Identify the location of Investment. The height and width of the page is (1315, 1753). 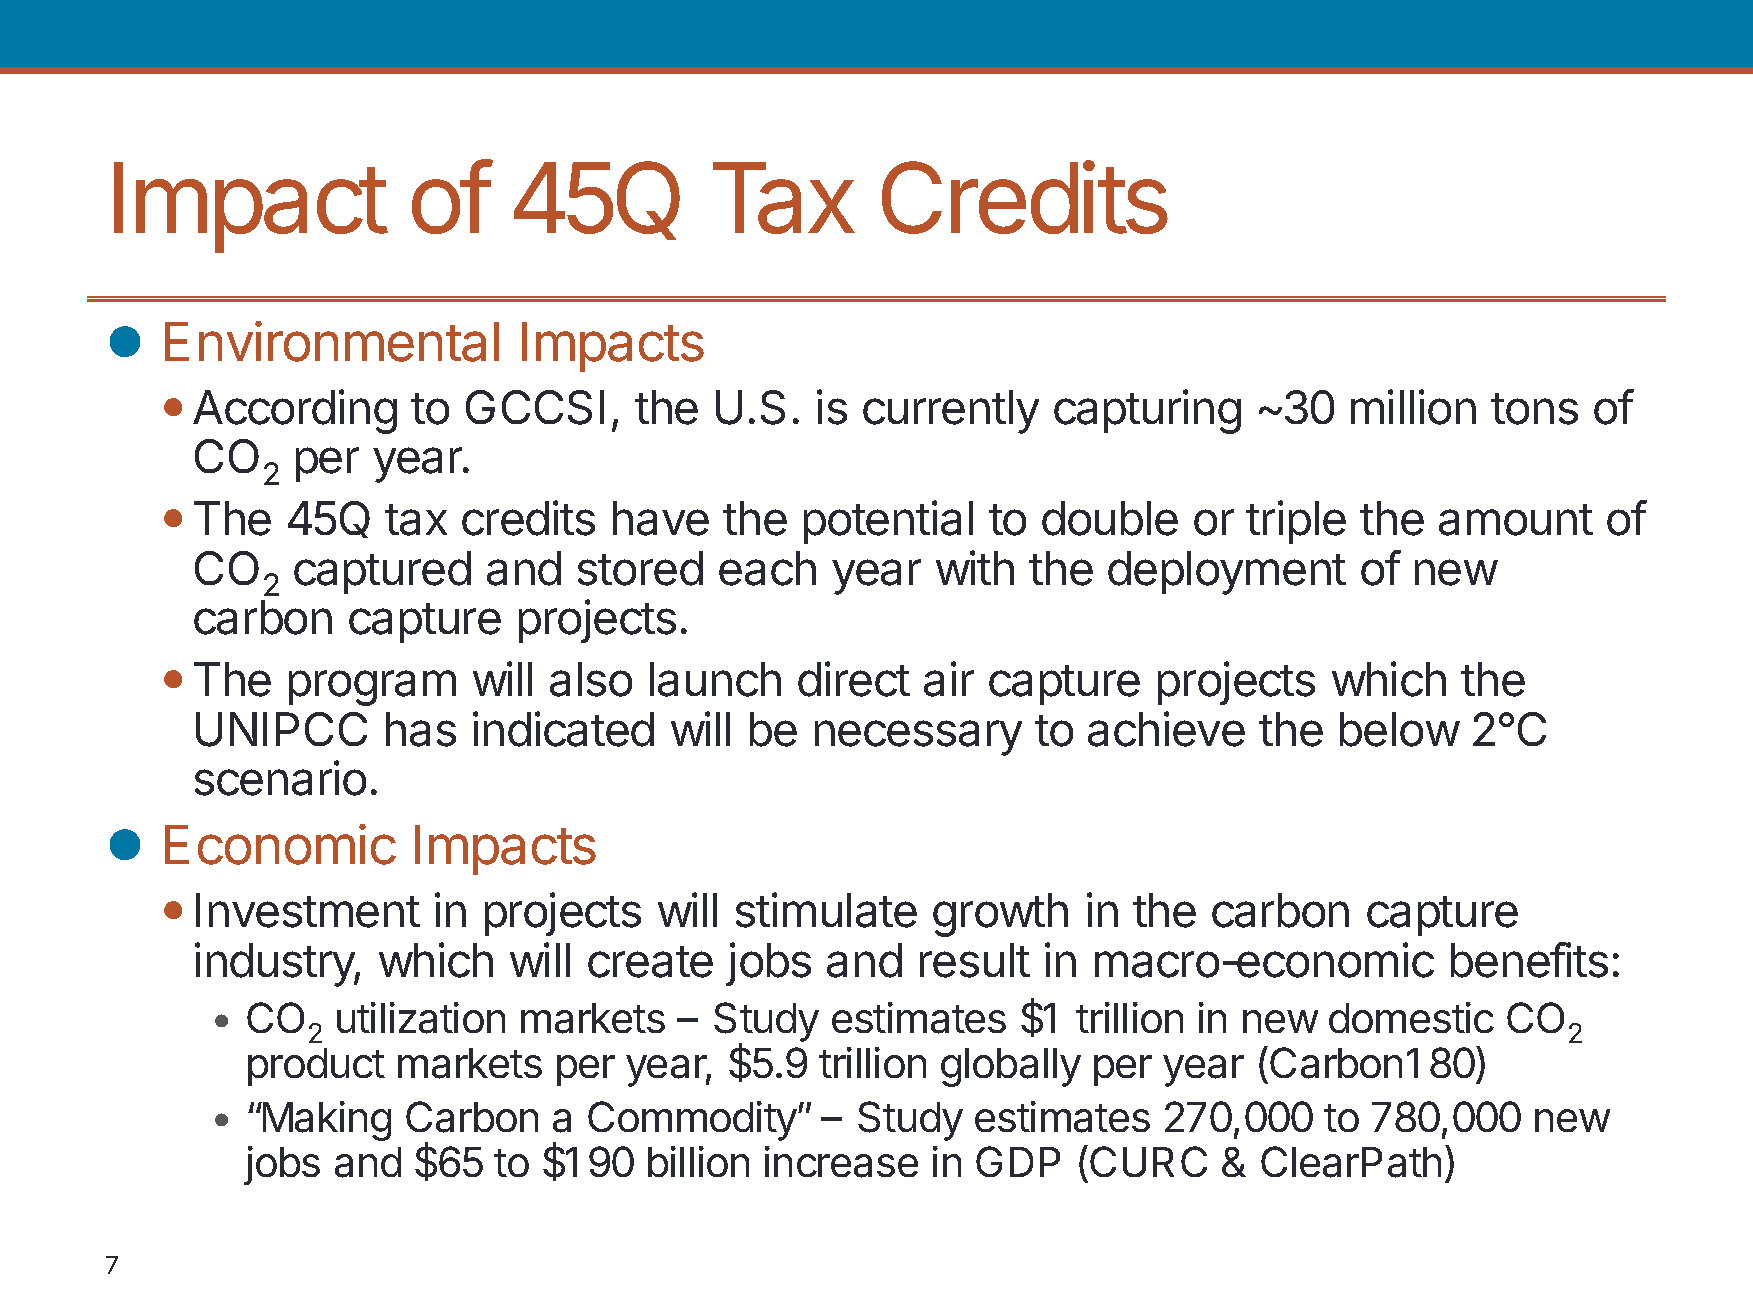
(308, 910).
